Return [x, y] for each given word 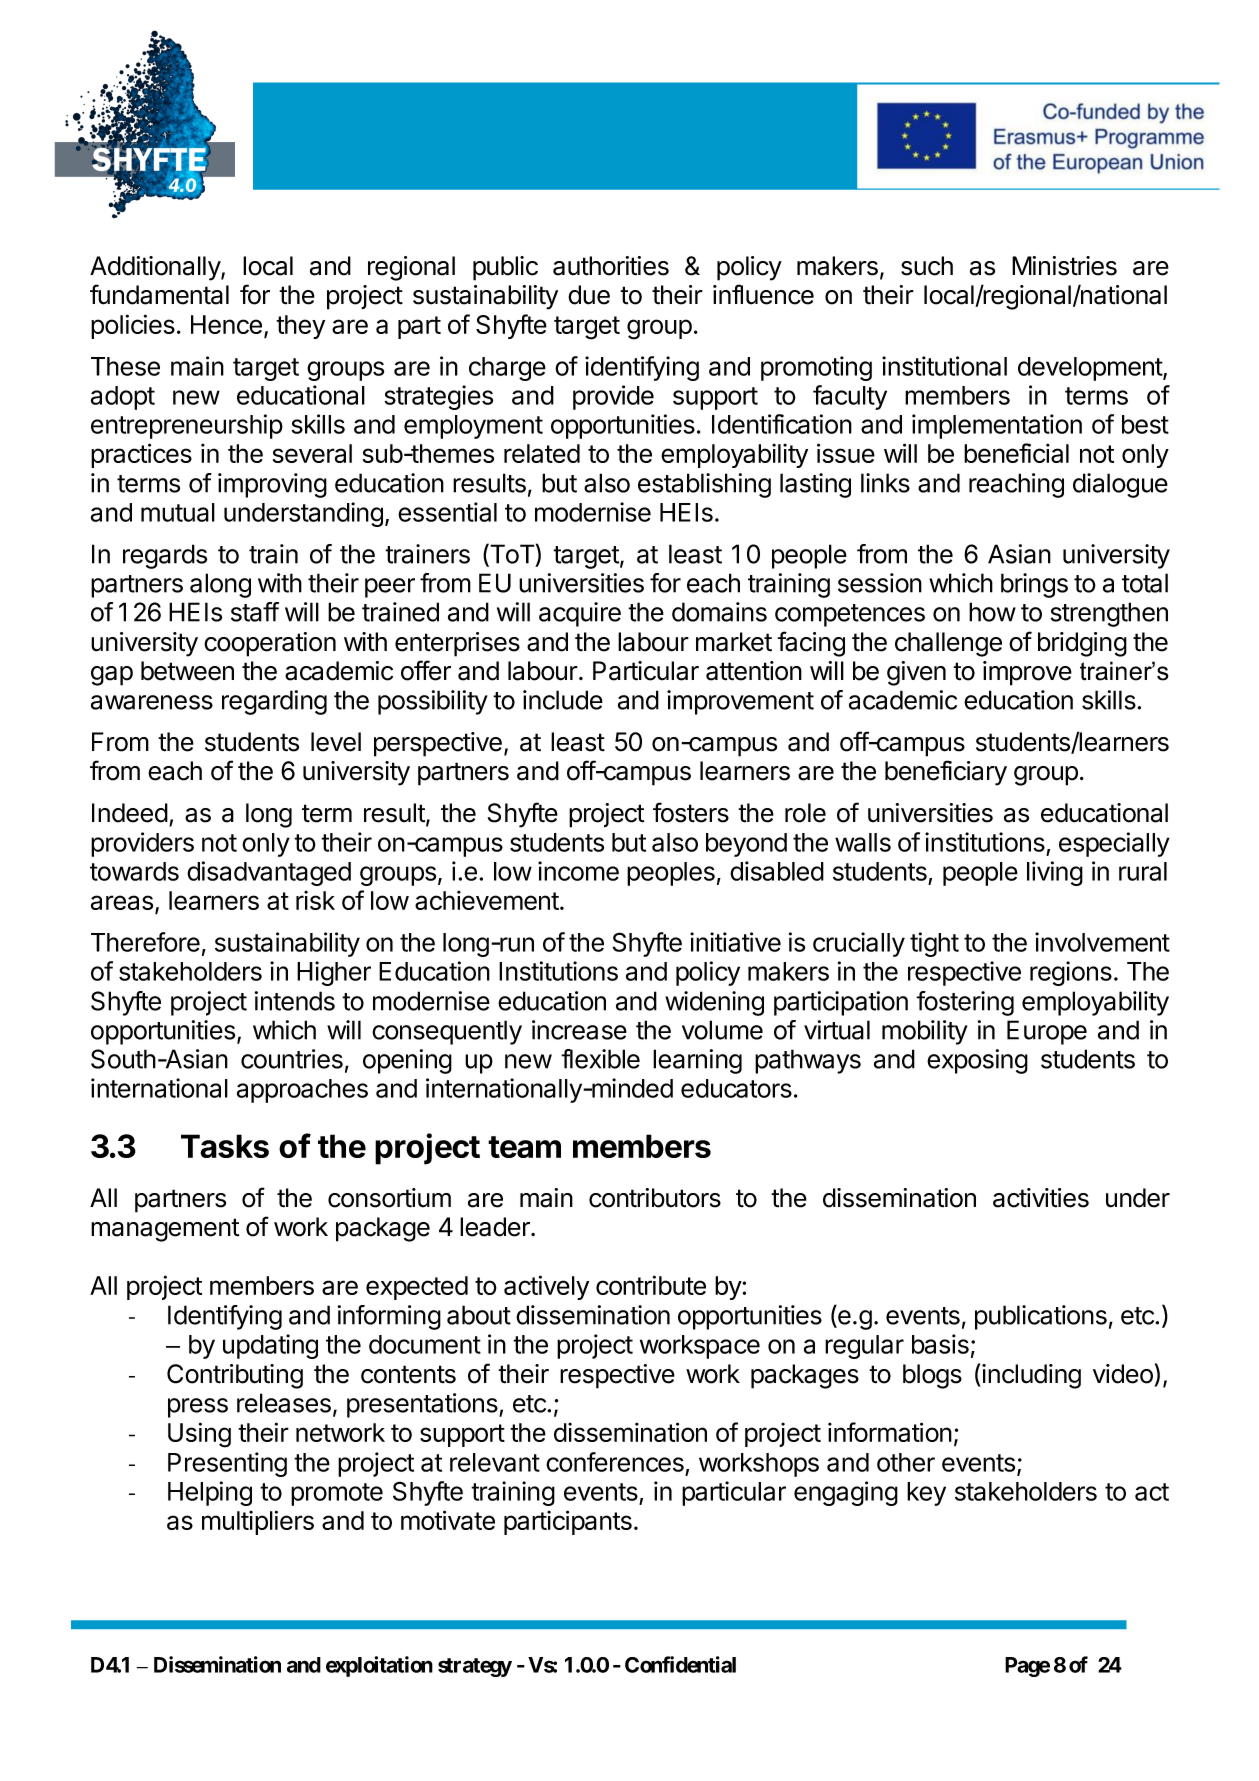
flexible [600, 1059]
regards [165, 556]
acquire [580, 614]
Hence [226, 324]
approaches [302, 1091]
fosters [691, 812]
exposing [977, 1061]
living [1055, 873]
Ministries [1064, 266]
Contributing [235, 1376]
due [589, 295]
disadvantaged [269, 873]
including [1030, 1376]
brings [1034, 585]
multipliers [258, 1522]
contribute [651, 1285]
